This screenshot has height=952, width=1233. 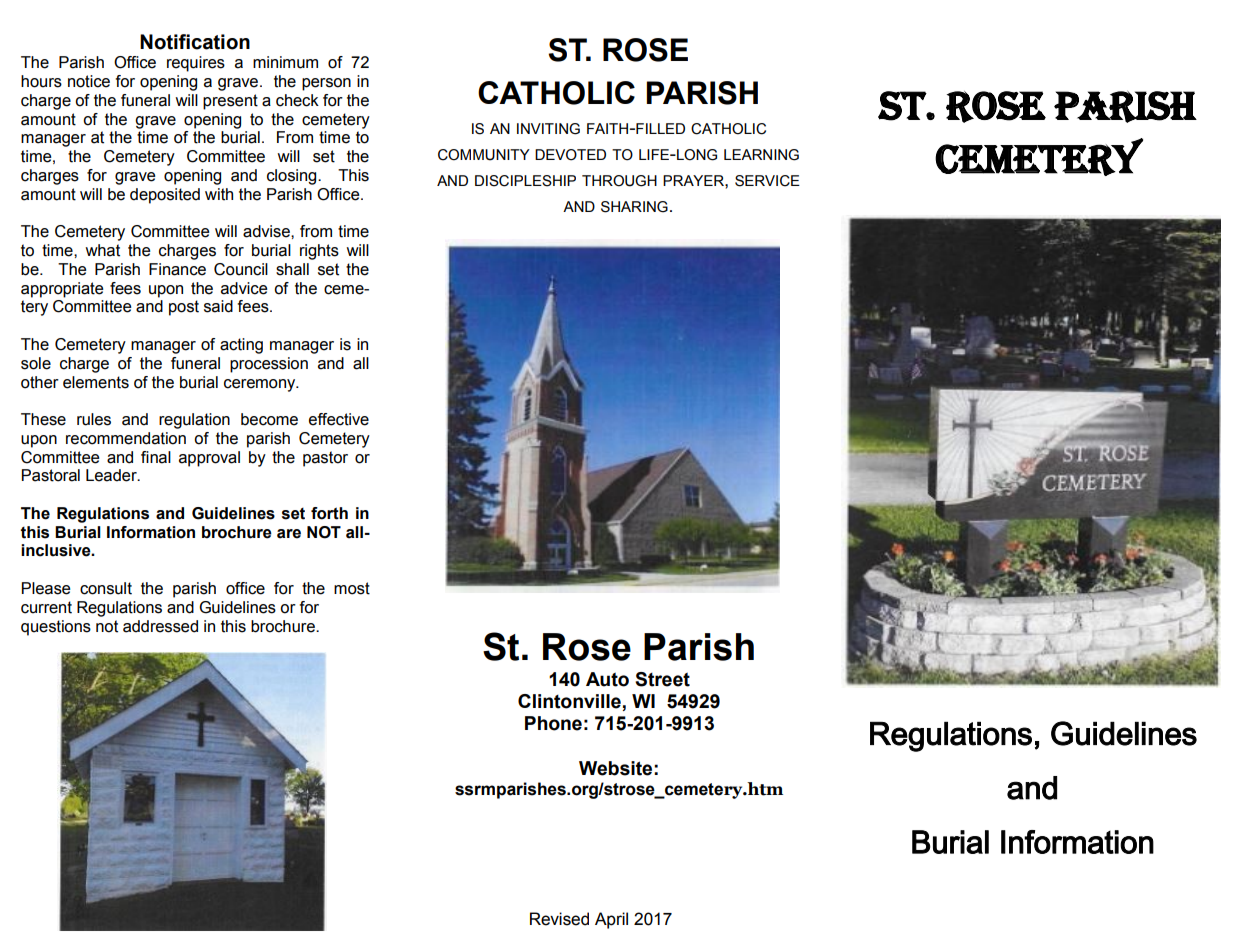 What do you see at coordinates (89, 81) in the screenshot?
I see `notice` at bounding box center [89, 81].
